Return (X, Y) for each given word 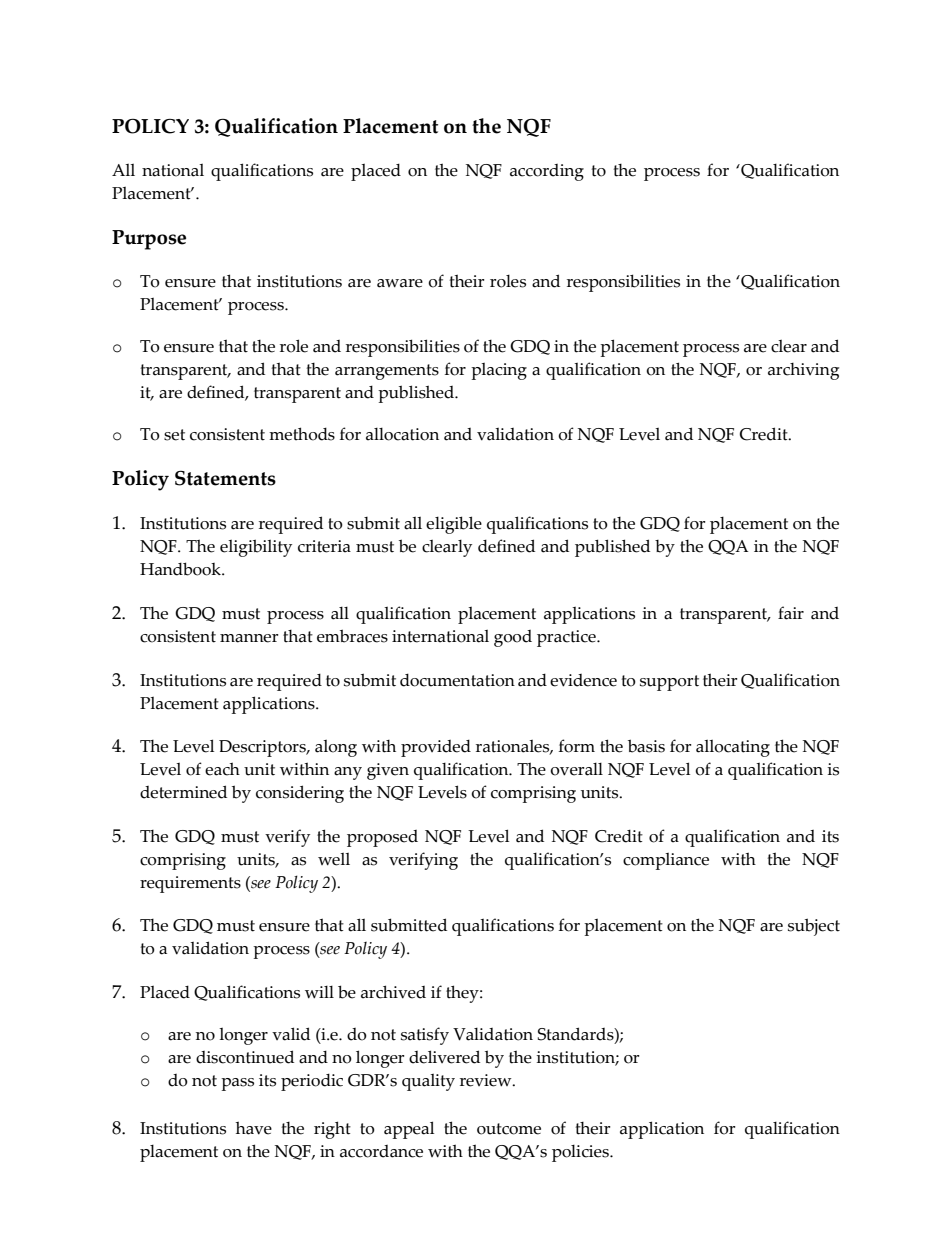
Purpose (149, 240)
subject (814, 927)
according (547, 172)
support (669, 683)
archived (393, 992)
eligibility (256, 548)
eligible (454, 525)
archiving (803, 371)
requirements (190, 884)
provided (436, 748)
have (254, 1128)
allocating (733, 748)
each (222, 769)
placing (499, 371)
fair (791, 613)
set (174, 435)
